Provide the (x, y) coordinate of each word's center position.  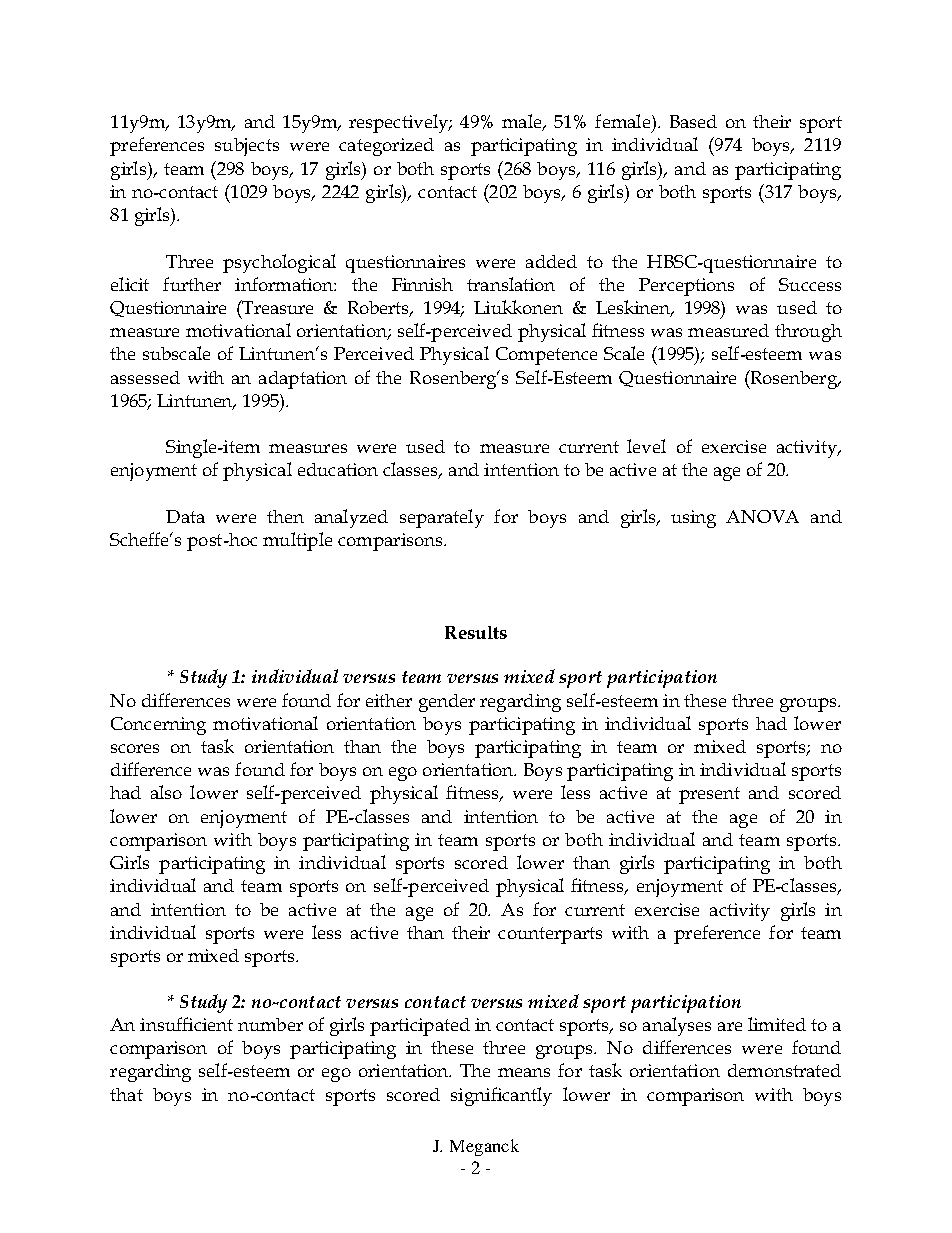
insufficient (186, 1024)
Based (693, 121)
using (693, 519)
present (709, 795)
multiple (297, 541)
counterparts (550, 935)
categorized (386, 147)
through (808, 333)
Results (476, 632)
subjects (247, 147)
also (166, 792)
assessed (145, 377)
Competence (546, 356)
